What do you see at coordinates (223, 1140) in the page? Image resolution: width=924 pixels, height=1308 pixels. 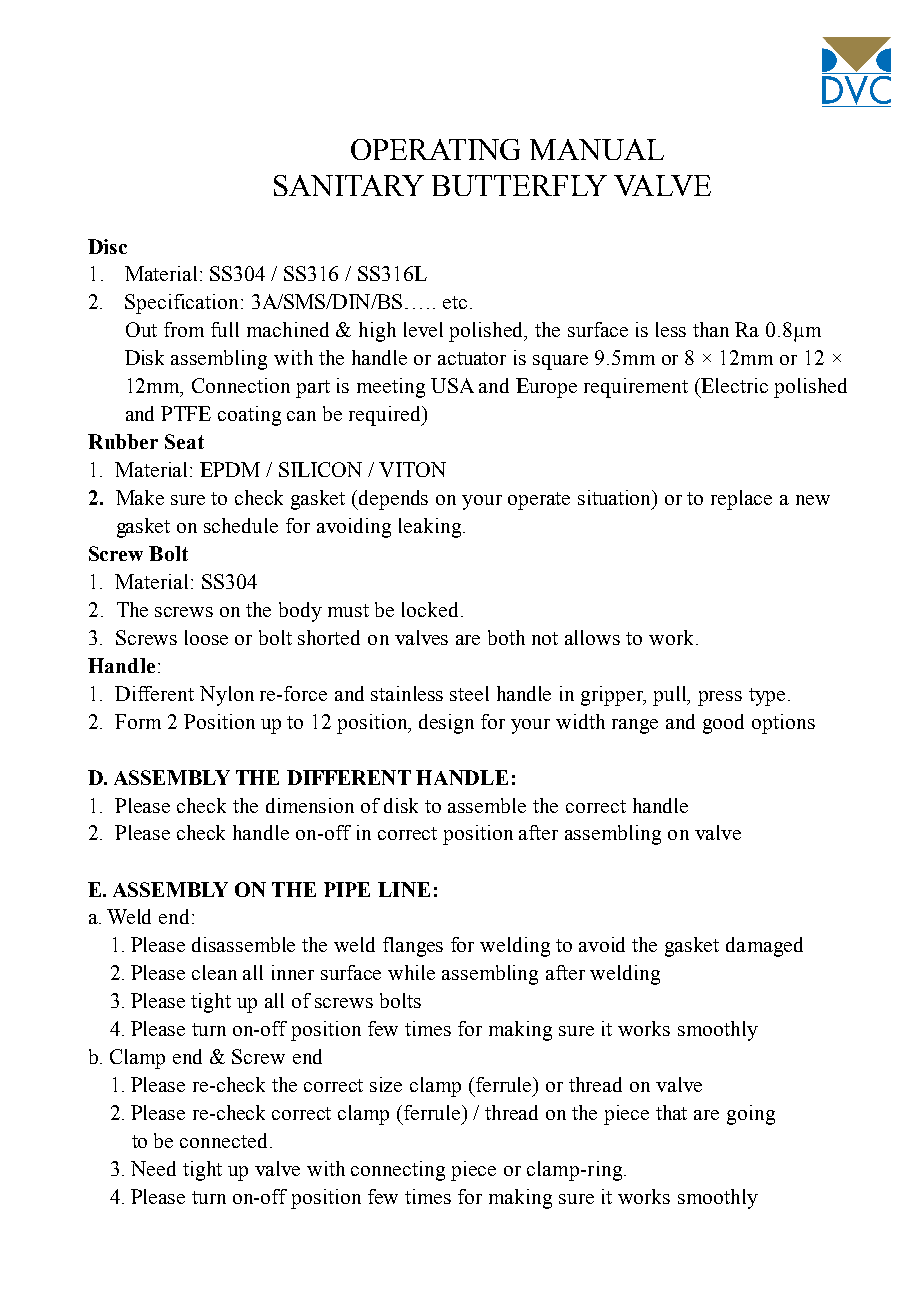 I see `connected` at bounding box center [223, 1140].
